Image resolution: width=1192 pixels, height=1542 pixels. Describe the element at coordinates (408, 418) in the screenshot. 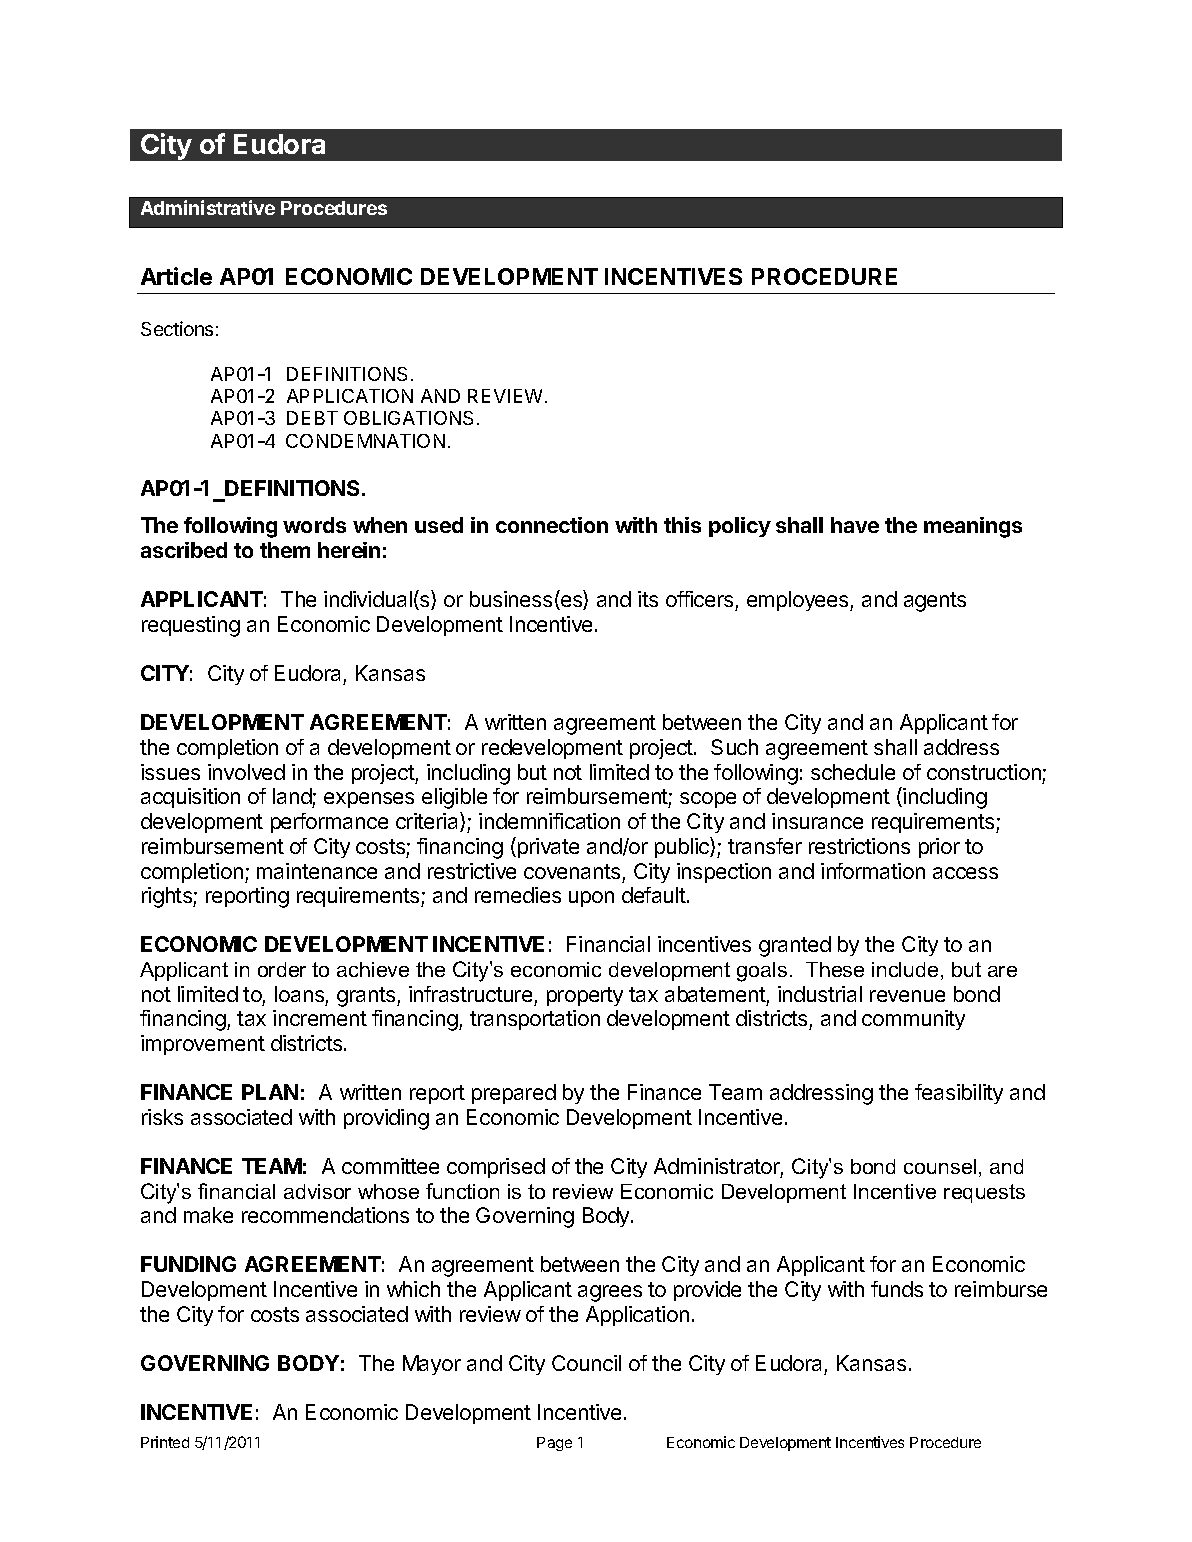

I see `OBLIGATIONS` at that location.
